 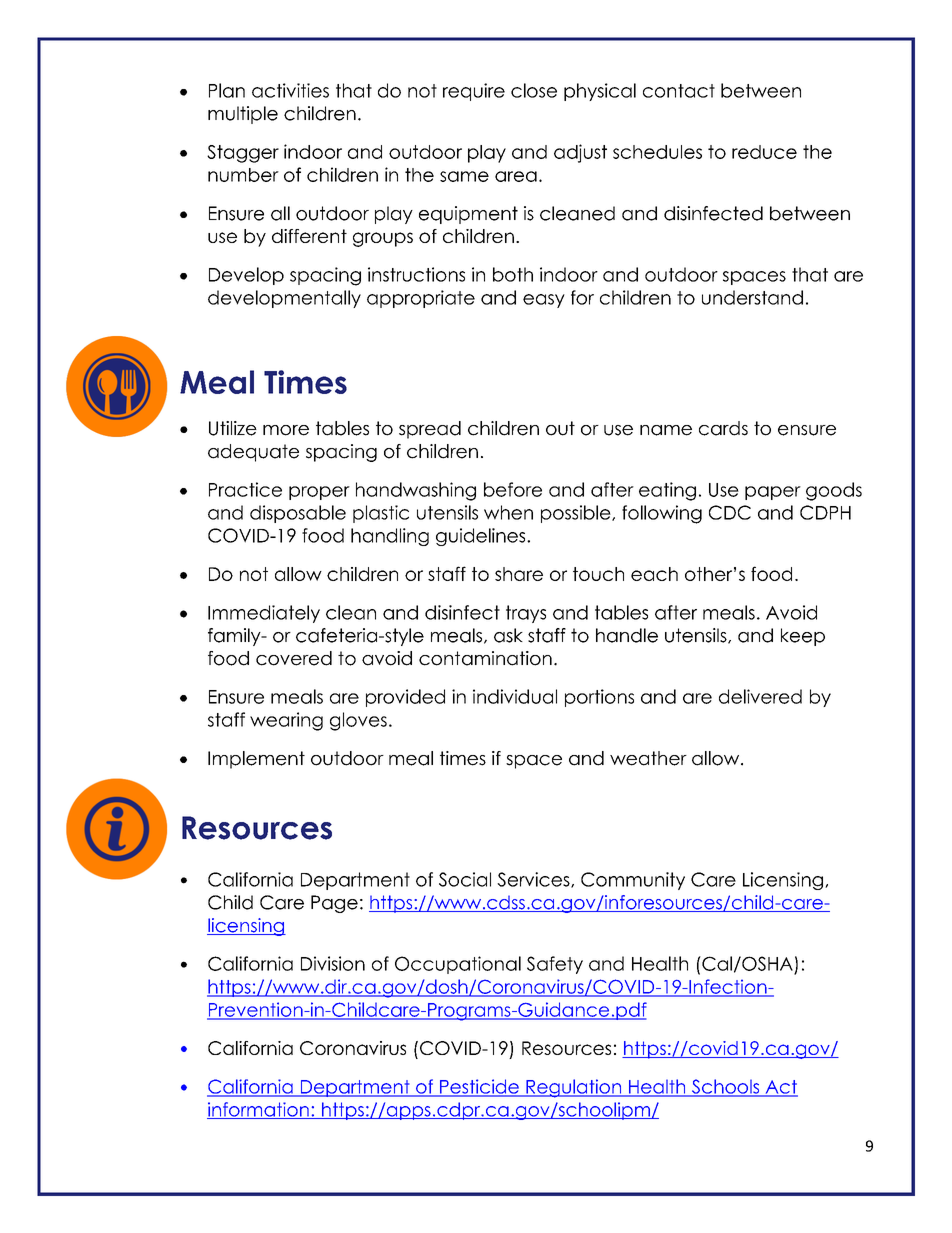 I want to click on activities, so click(x=290, y=90).
